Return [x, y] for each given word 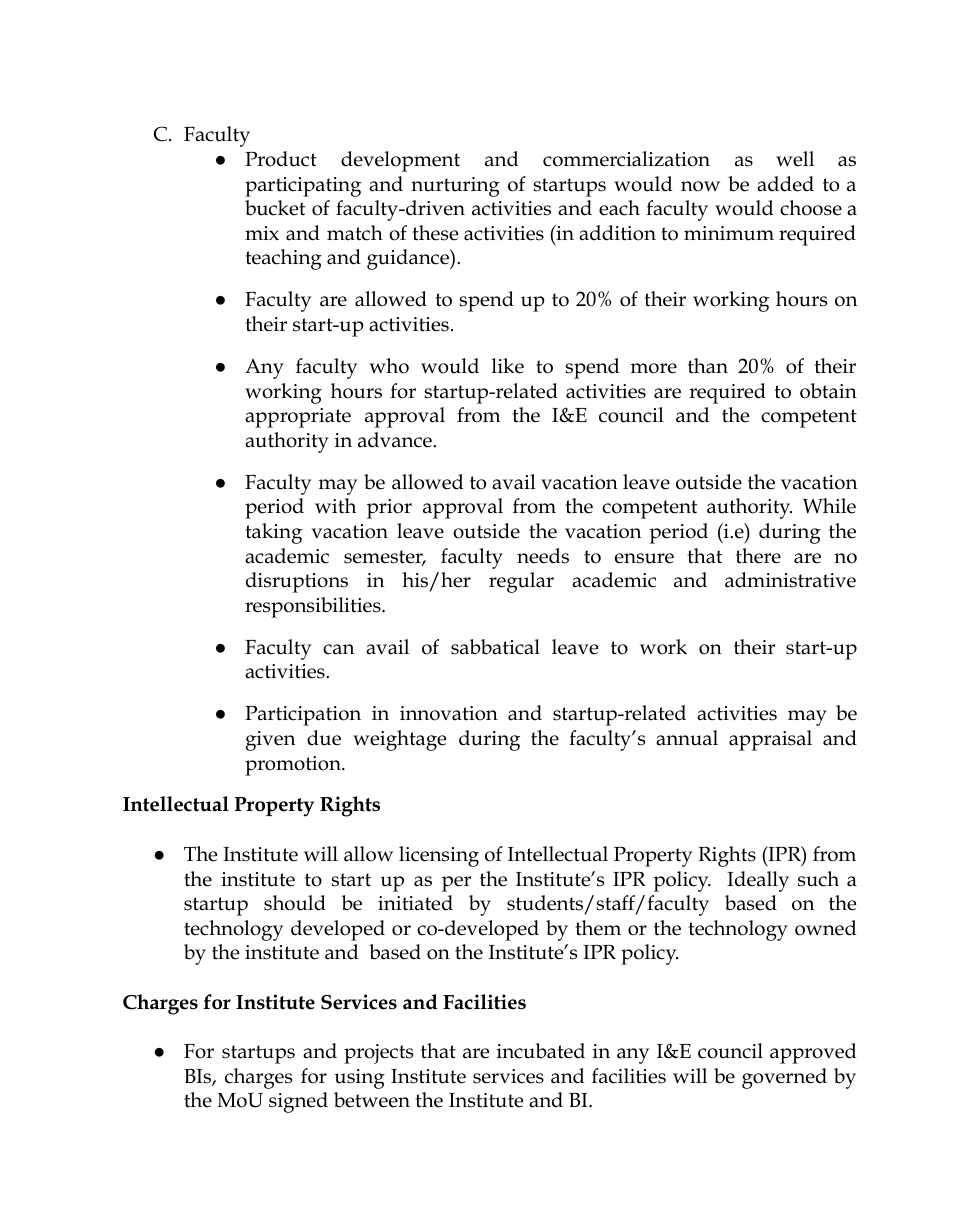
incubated [541, 1051]
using [360, 1079]
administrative [790, 580]
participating [303, 187]
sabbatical [495, 647]
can [338, 649]
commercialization [626, 159]
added [785, 184]
